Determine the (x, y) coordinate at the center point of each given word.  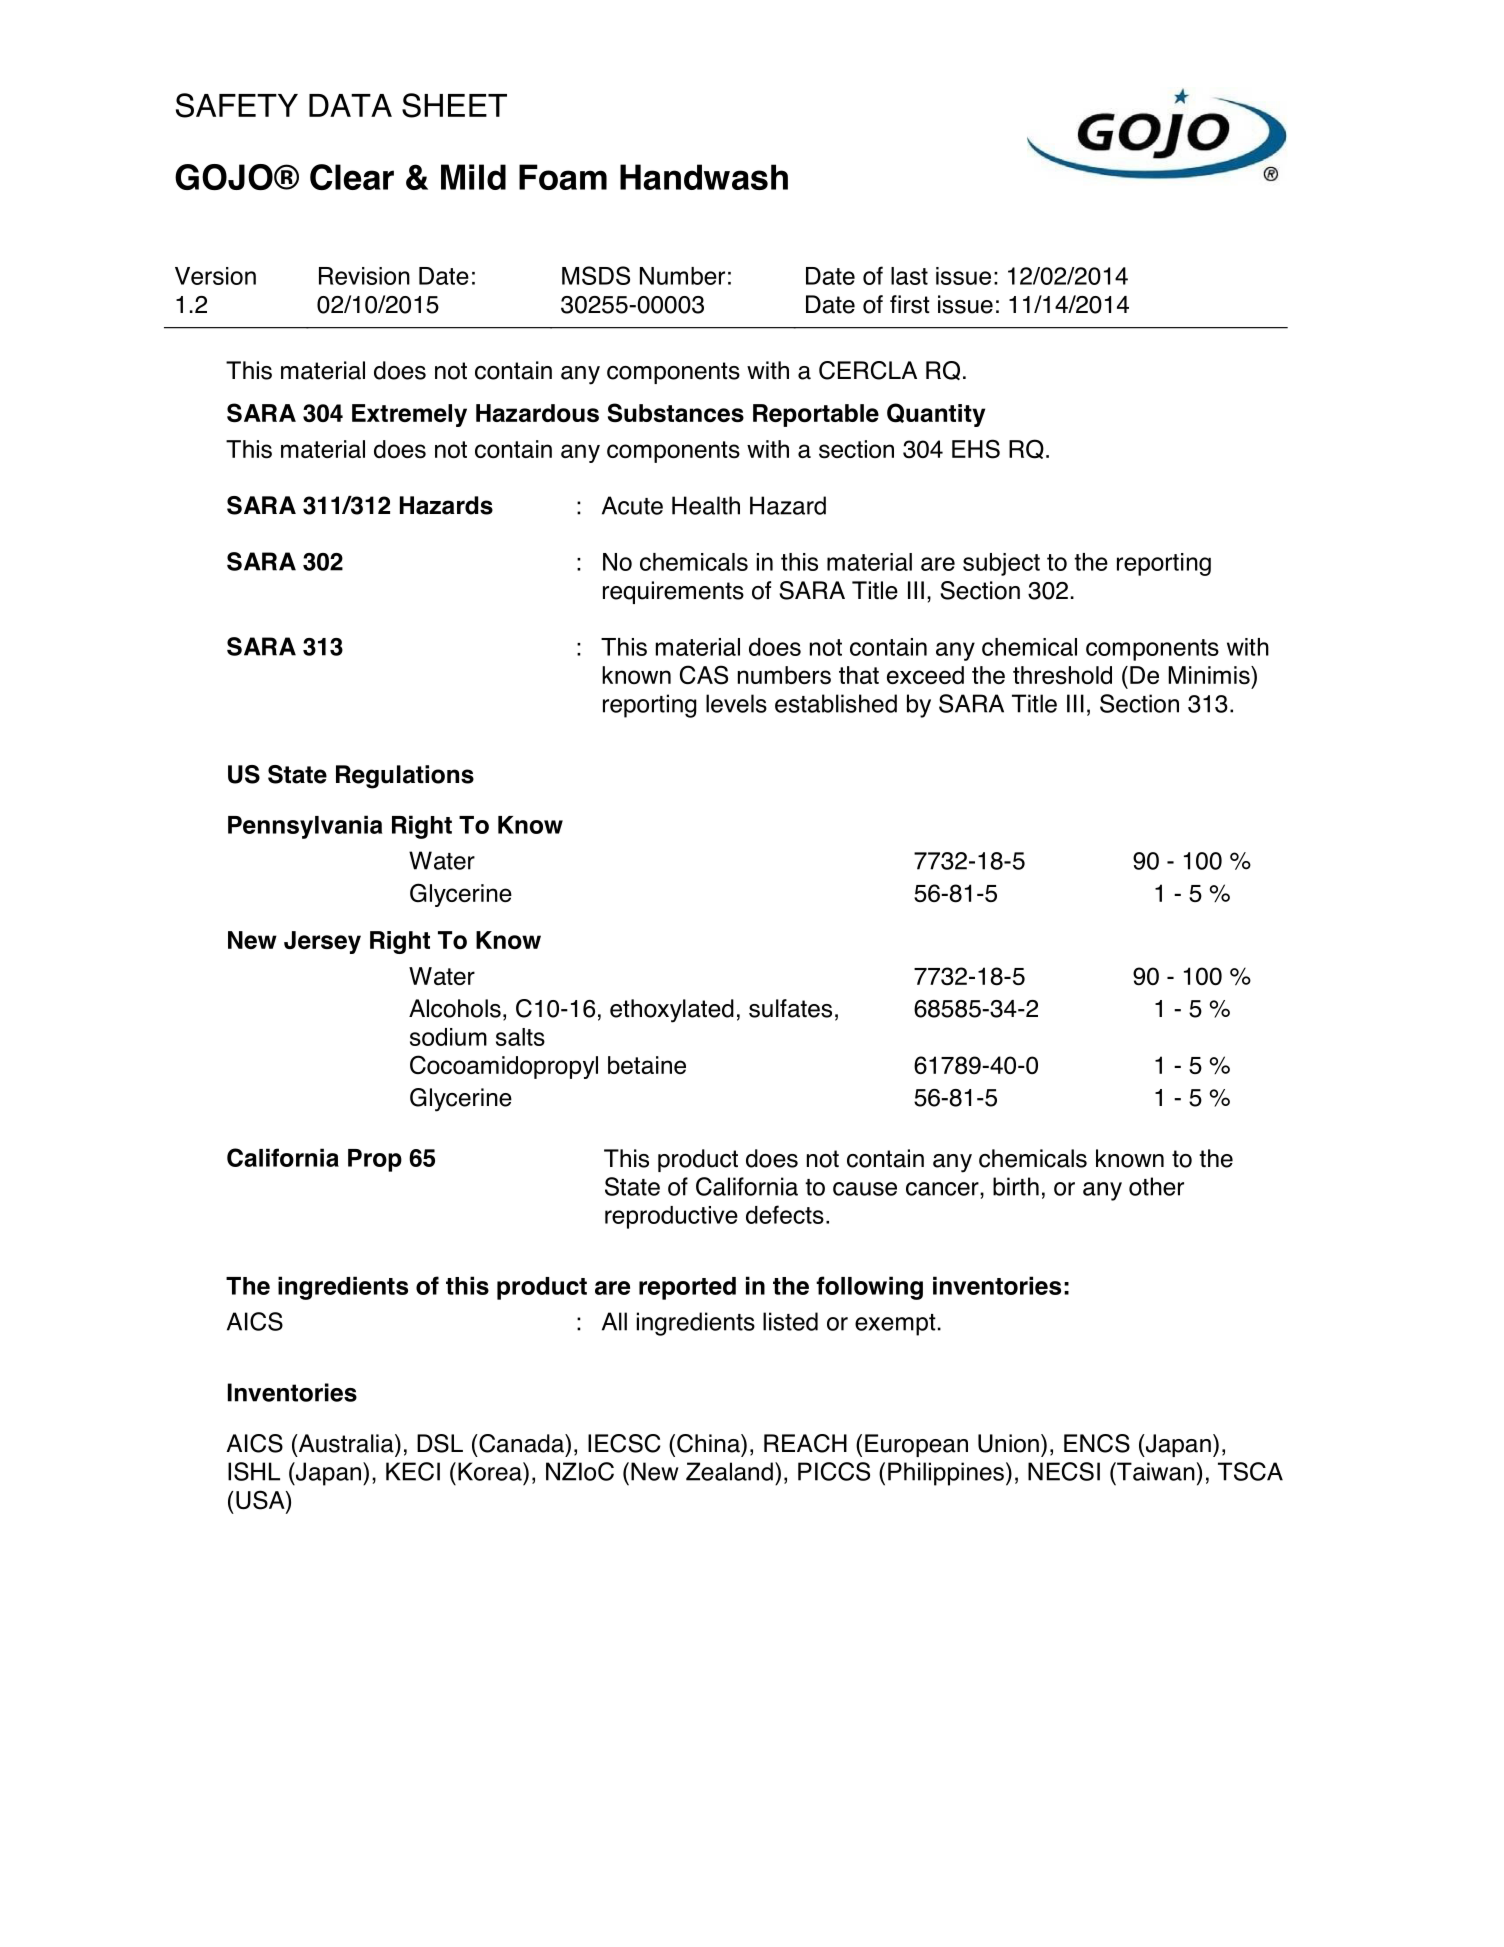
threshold (1062, 675)
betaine (647, 1065)
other (1156, 1186)
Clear (352, 177)
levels (736, 703)
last (909, 276)
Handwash (704, 177)
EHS (976, 449)
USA (261, 1501)
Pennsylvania (305, 827)
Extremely (409, 415)
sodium (448, 1037)
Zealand (729, 1471)
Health (706, 505)
